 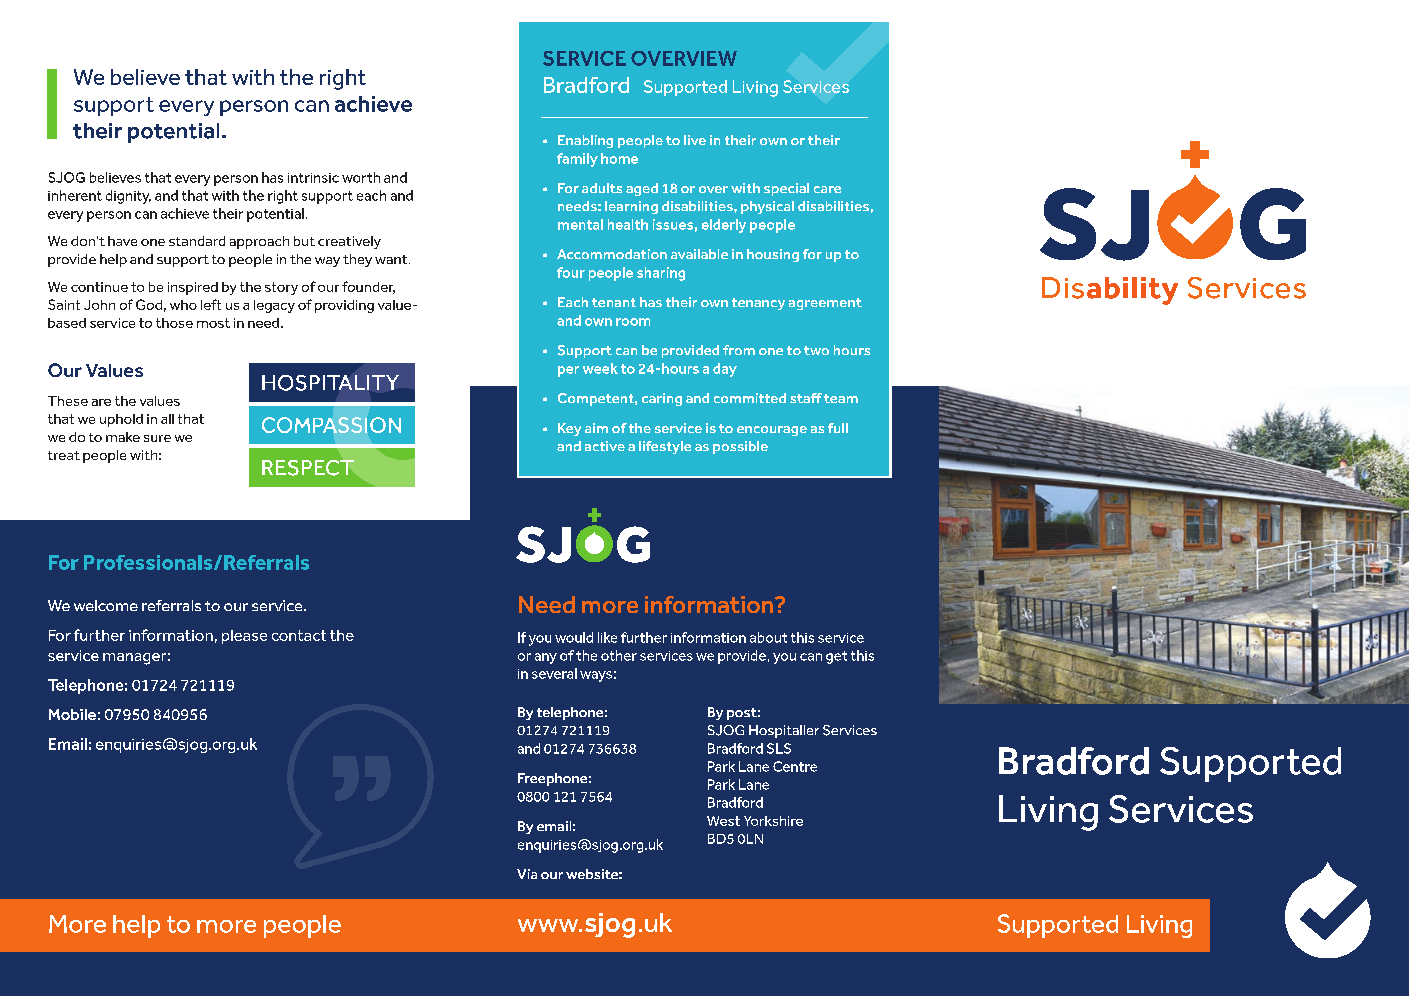 I want to click on active, so click(x=605, y=446).
